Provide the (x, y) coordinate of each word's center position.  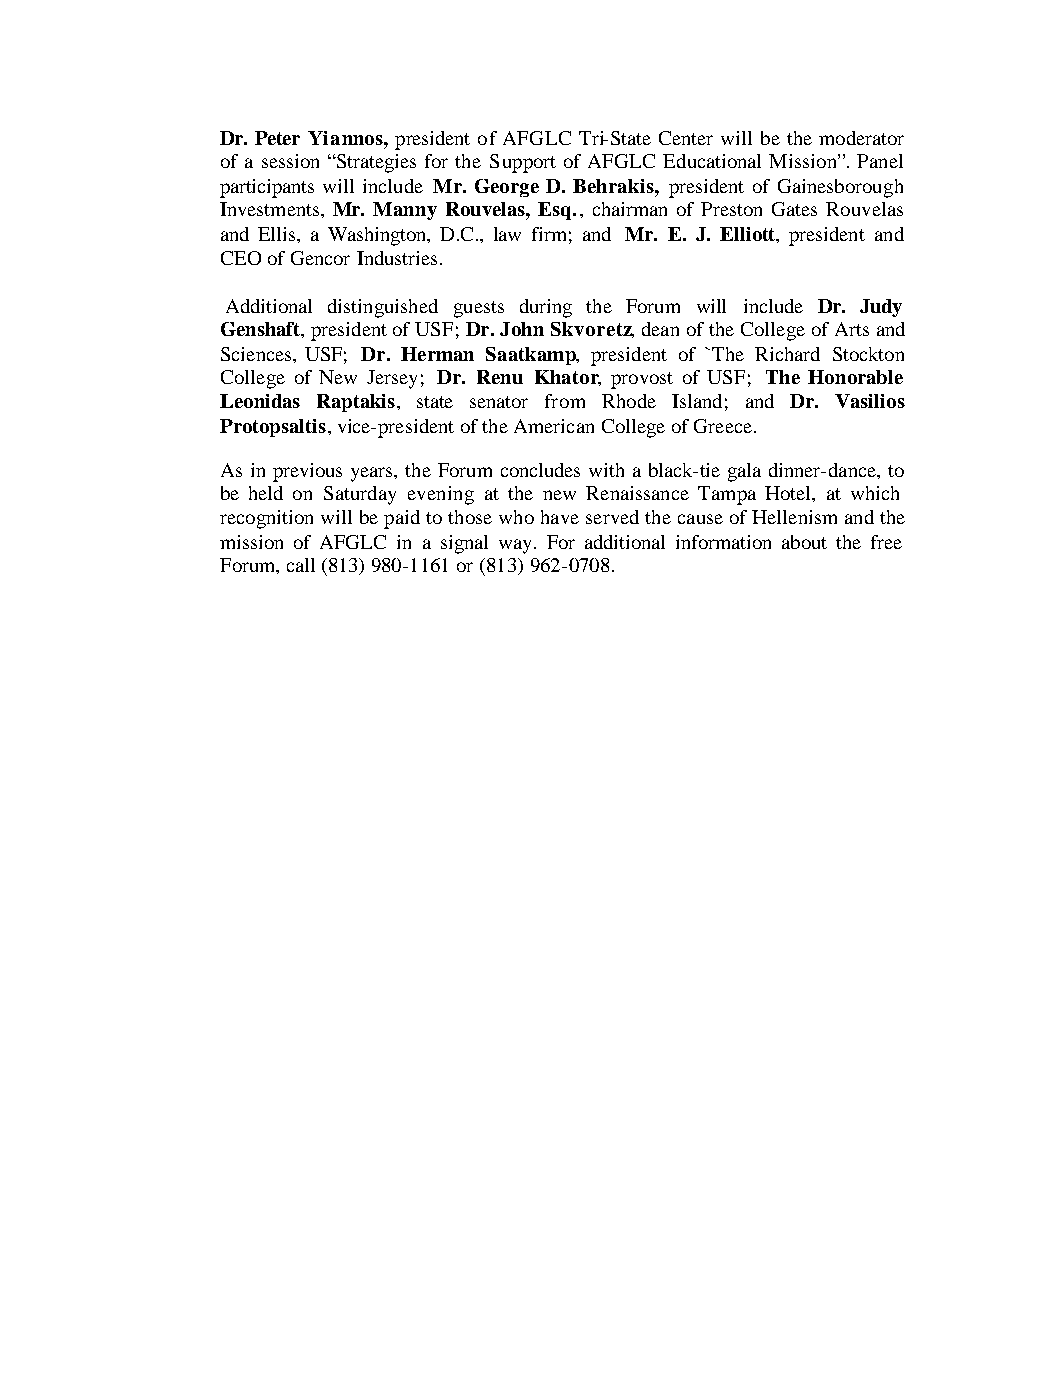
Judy (881, 308)
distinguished (383, 308)
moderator (861, 138)
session (290, 161)
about (804, 542)
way (517, 546)
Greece (723, 426)
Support (523, 163)
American (554, 426)
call (301, 565)
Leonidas (260, 401)
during (546, 308)
